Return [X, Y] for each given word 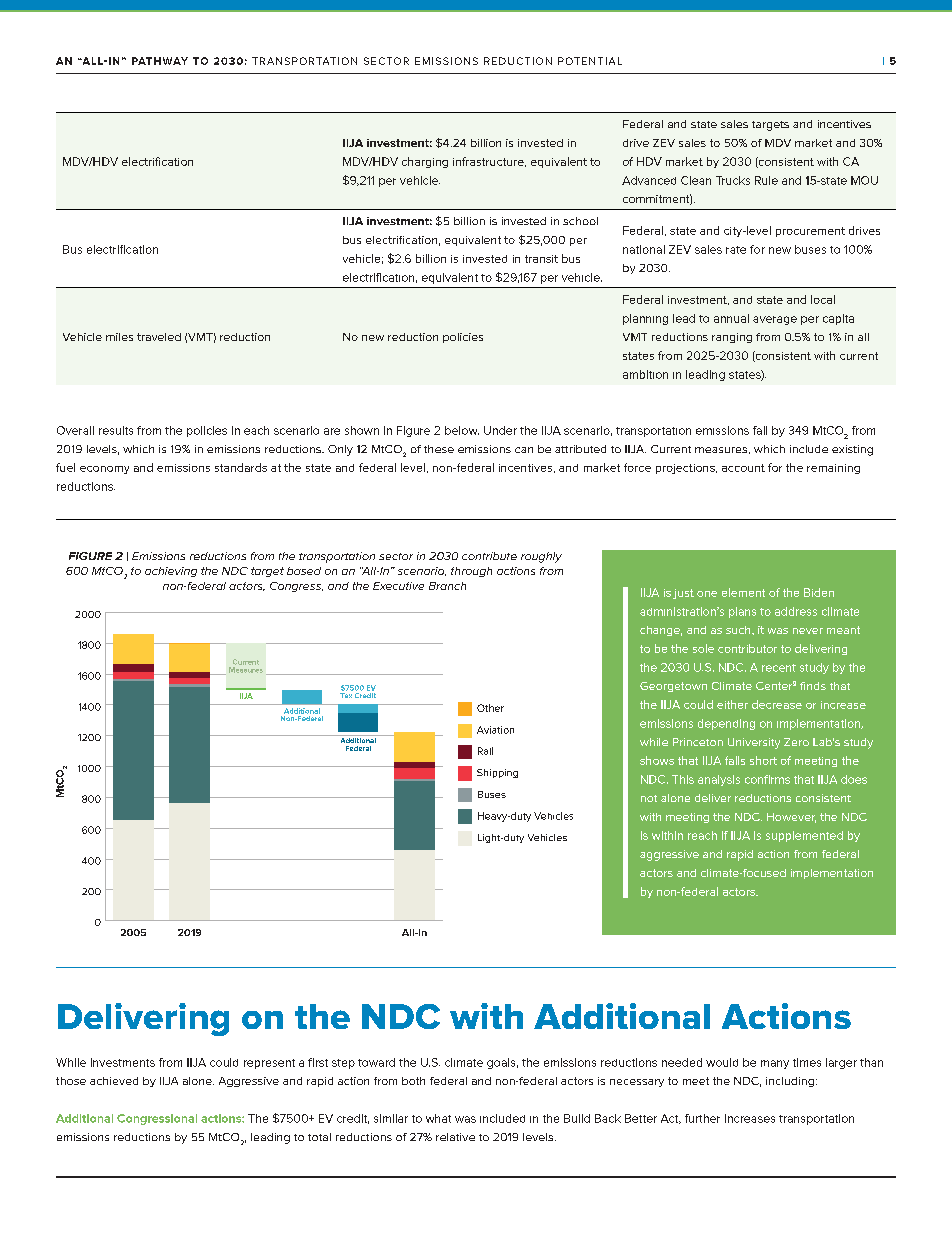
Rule [766, 180]
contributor [747, 648]
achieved [114, 1081]
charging [425, 162]
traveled [159, 337]
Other [490, 708]
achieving [171, 572]
